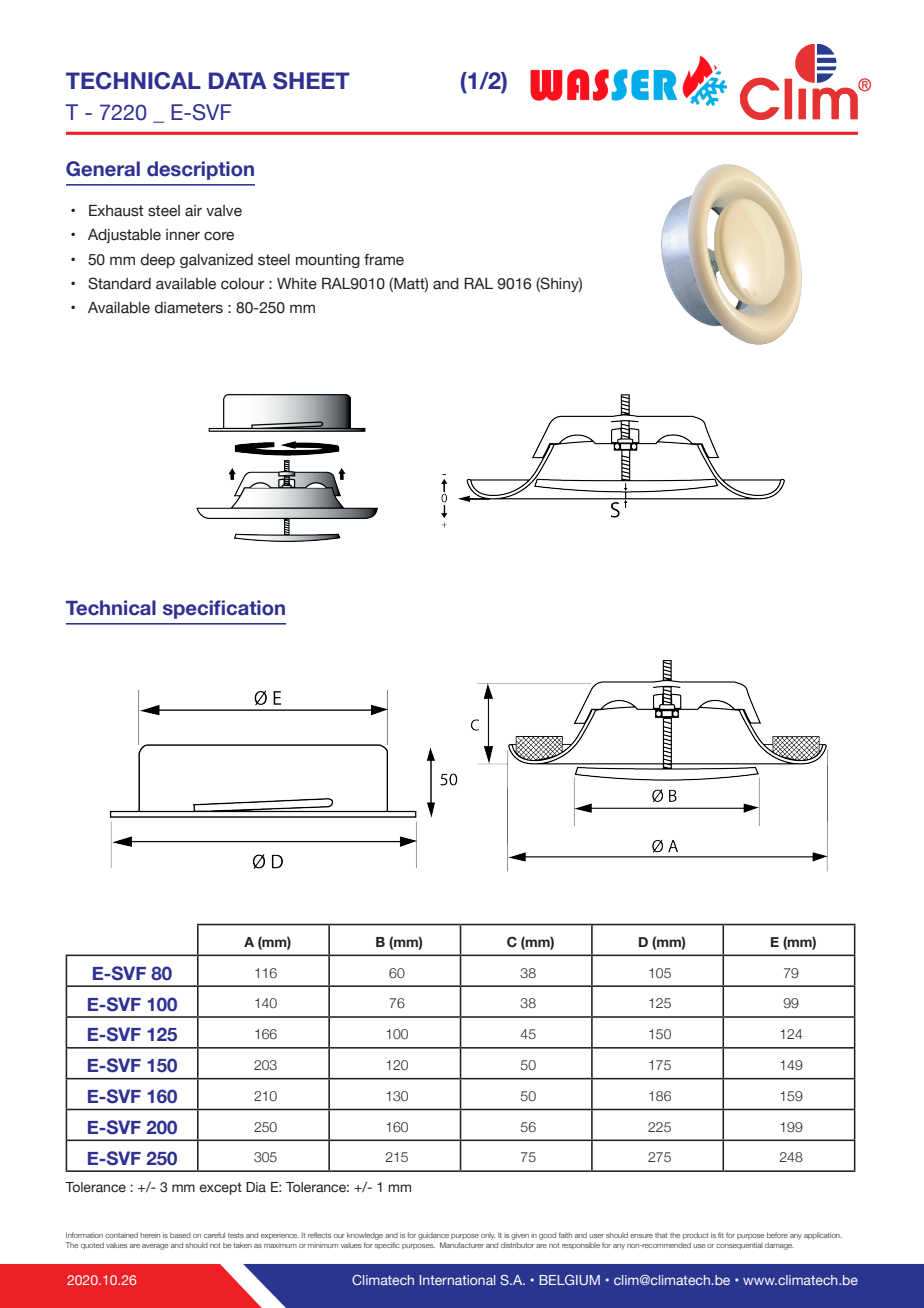 The image size is (924, 1308). What do you see at coordinates (739, 1245) in the screenshot?
I see `consequential` at bounding box center [739, 1245].
